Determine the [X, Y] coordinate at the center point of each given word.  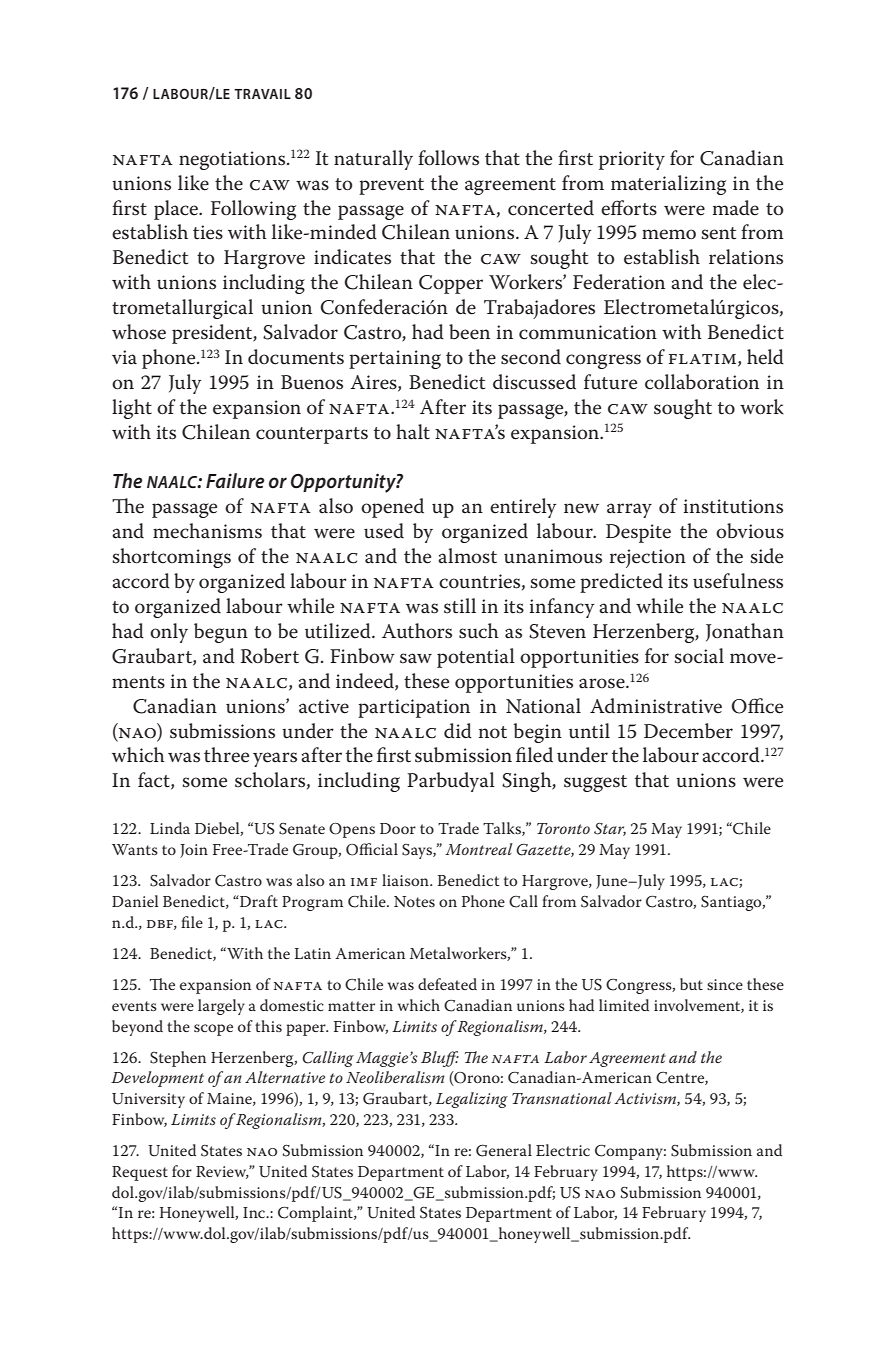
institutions [733, 506]
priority [632, 160]
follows [448, 158]
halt [413, 432]
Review [222, 1172]
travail [262, 94]
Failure [235, 480]
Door [398, 828]
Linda [170, 828]
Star [610, 829]
